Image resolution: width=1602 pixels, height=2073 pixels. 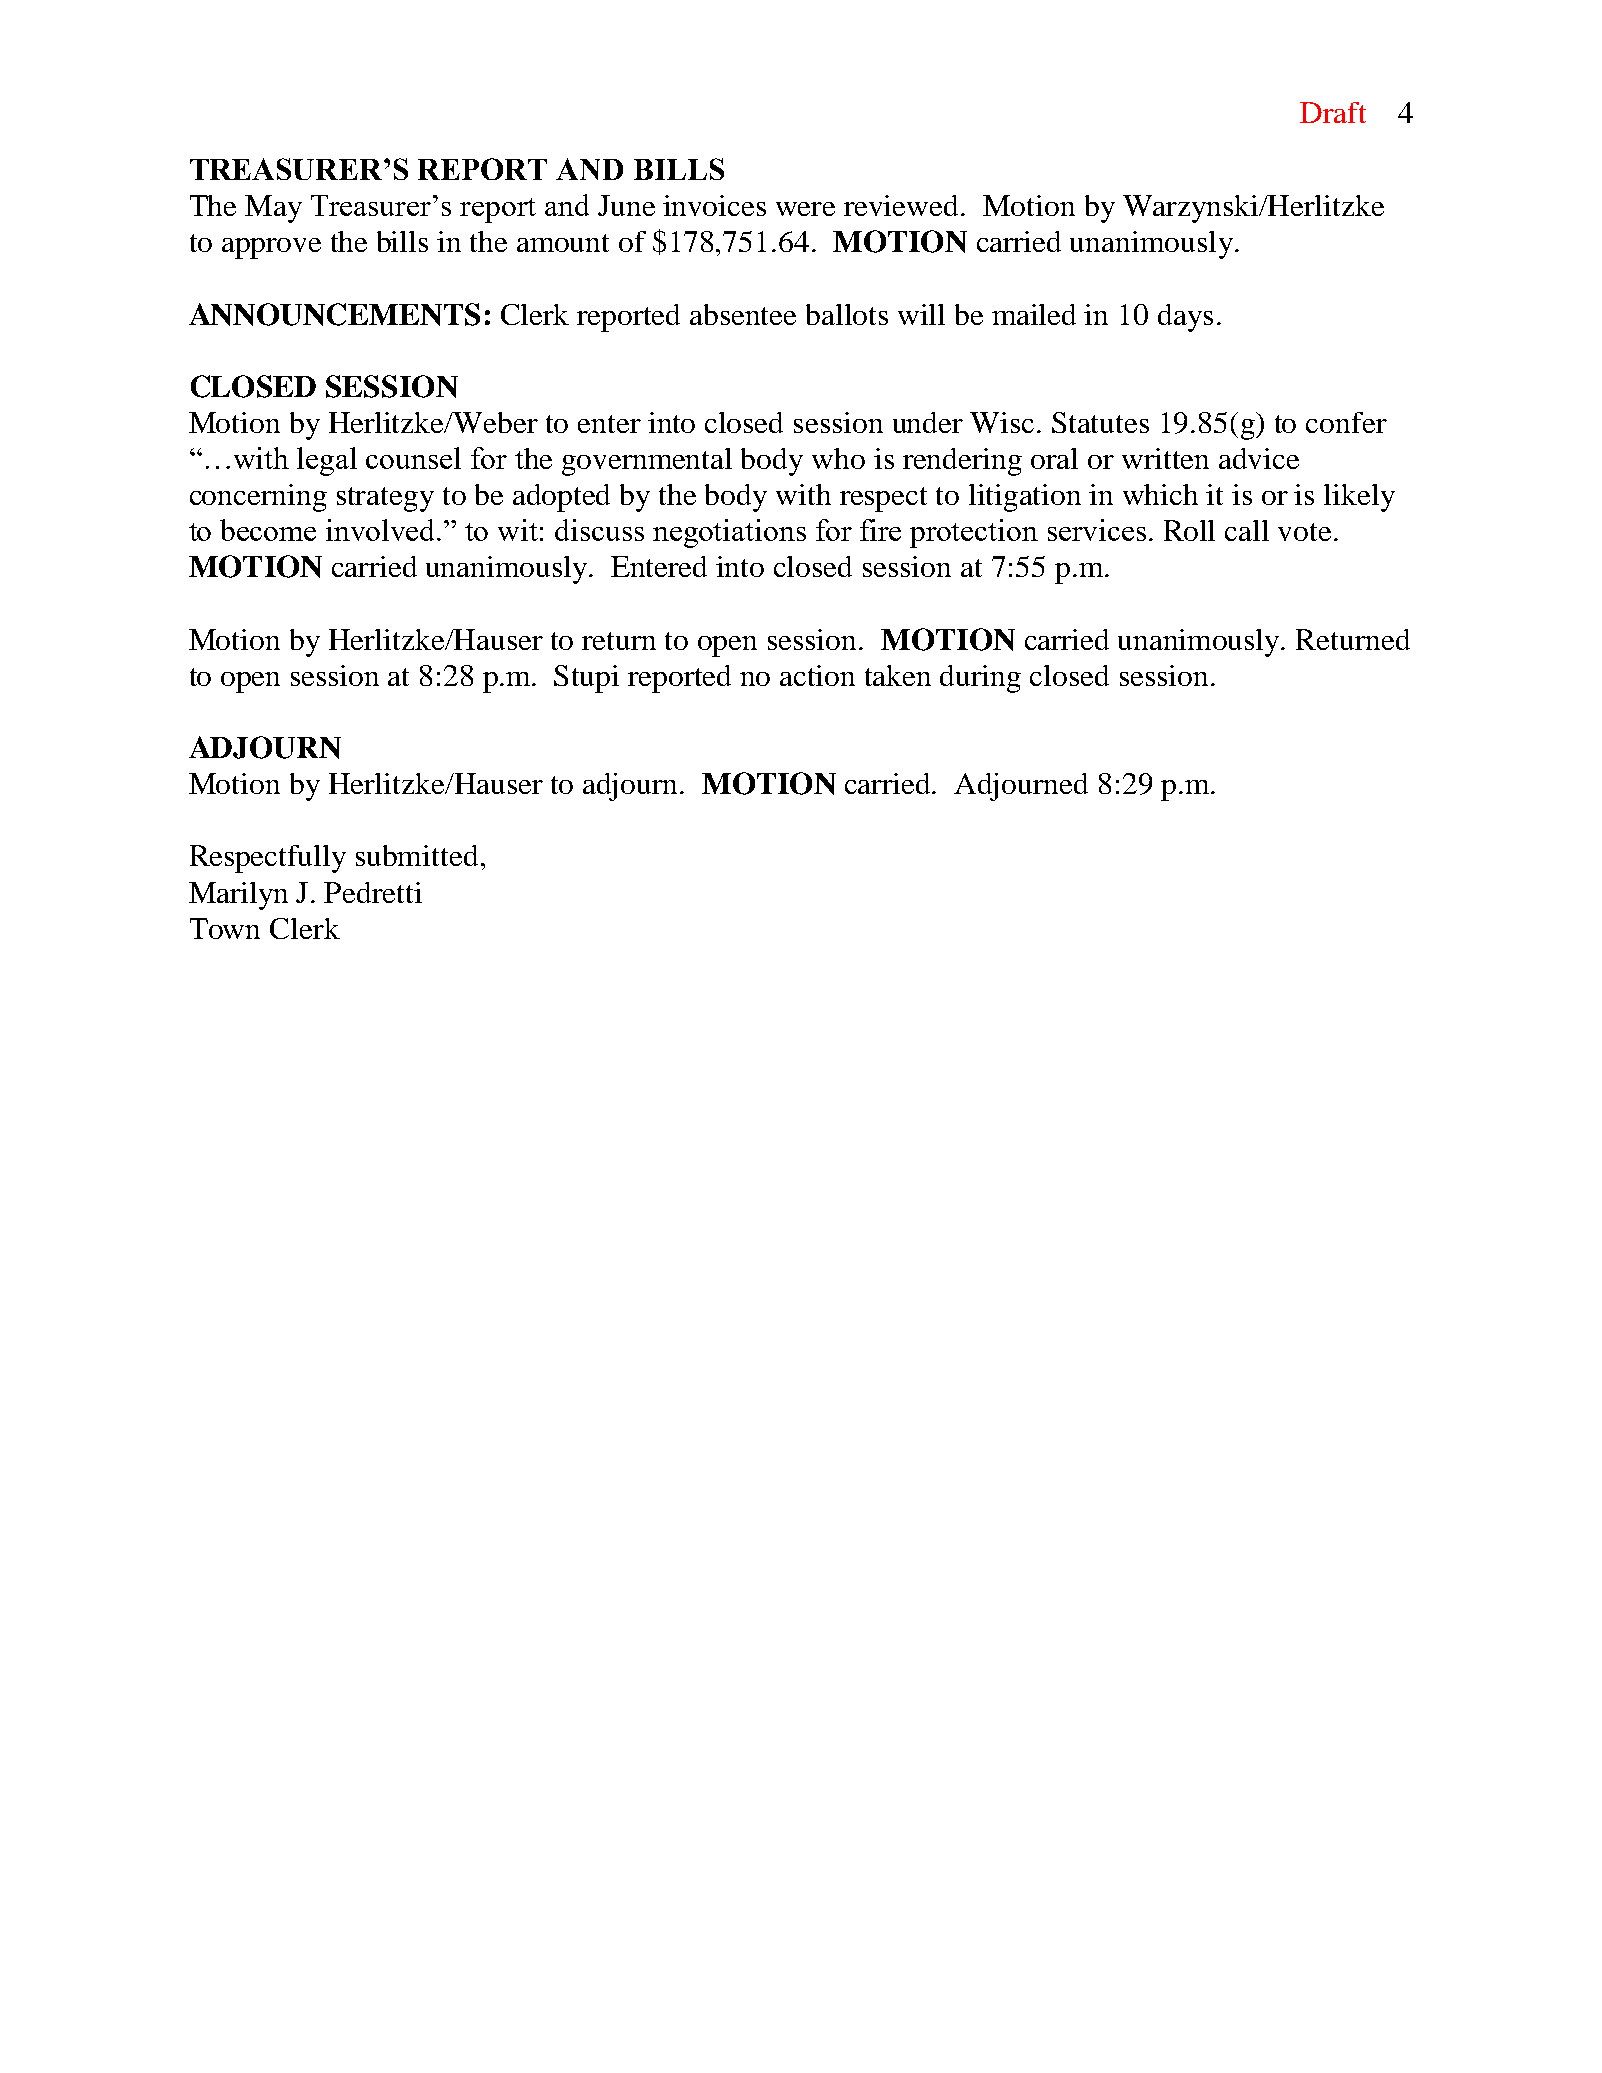 I want to click on Draft, so click(x=1333, y=112).
